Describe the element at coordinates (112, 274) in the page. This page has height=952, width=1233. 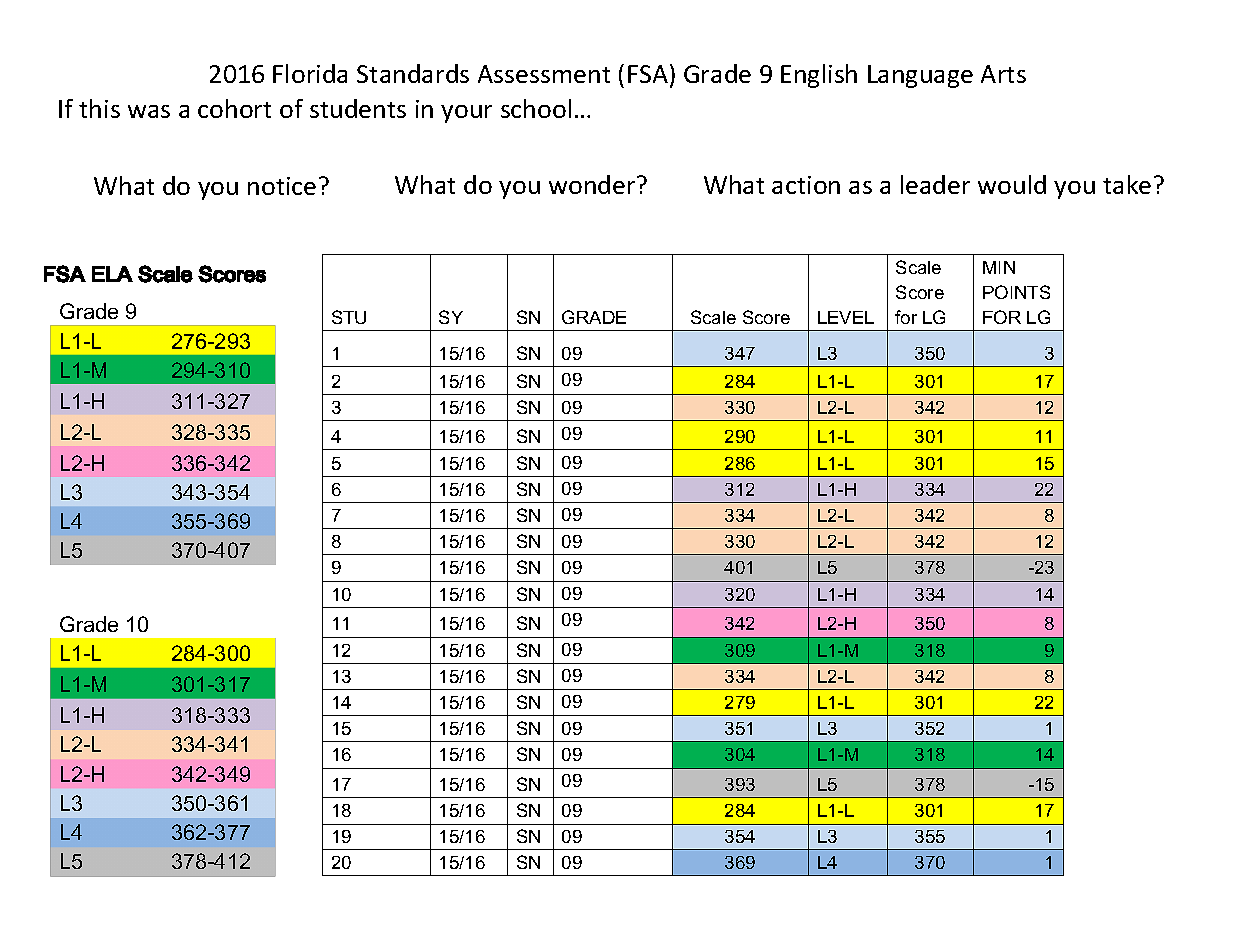
I see `ELA` at that location.
